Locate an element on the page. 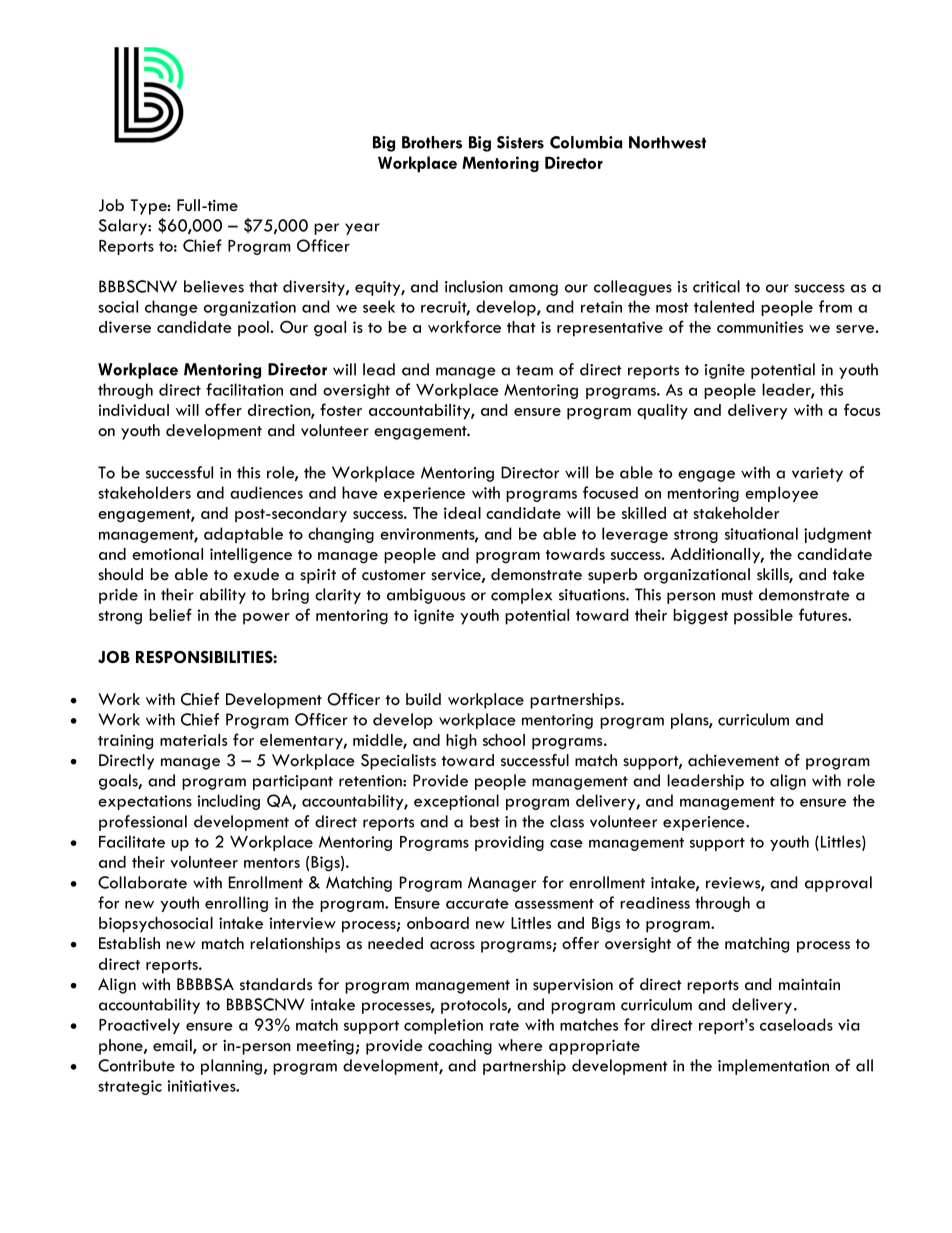  complex is located at coordinates (521, 596).
